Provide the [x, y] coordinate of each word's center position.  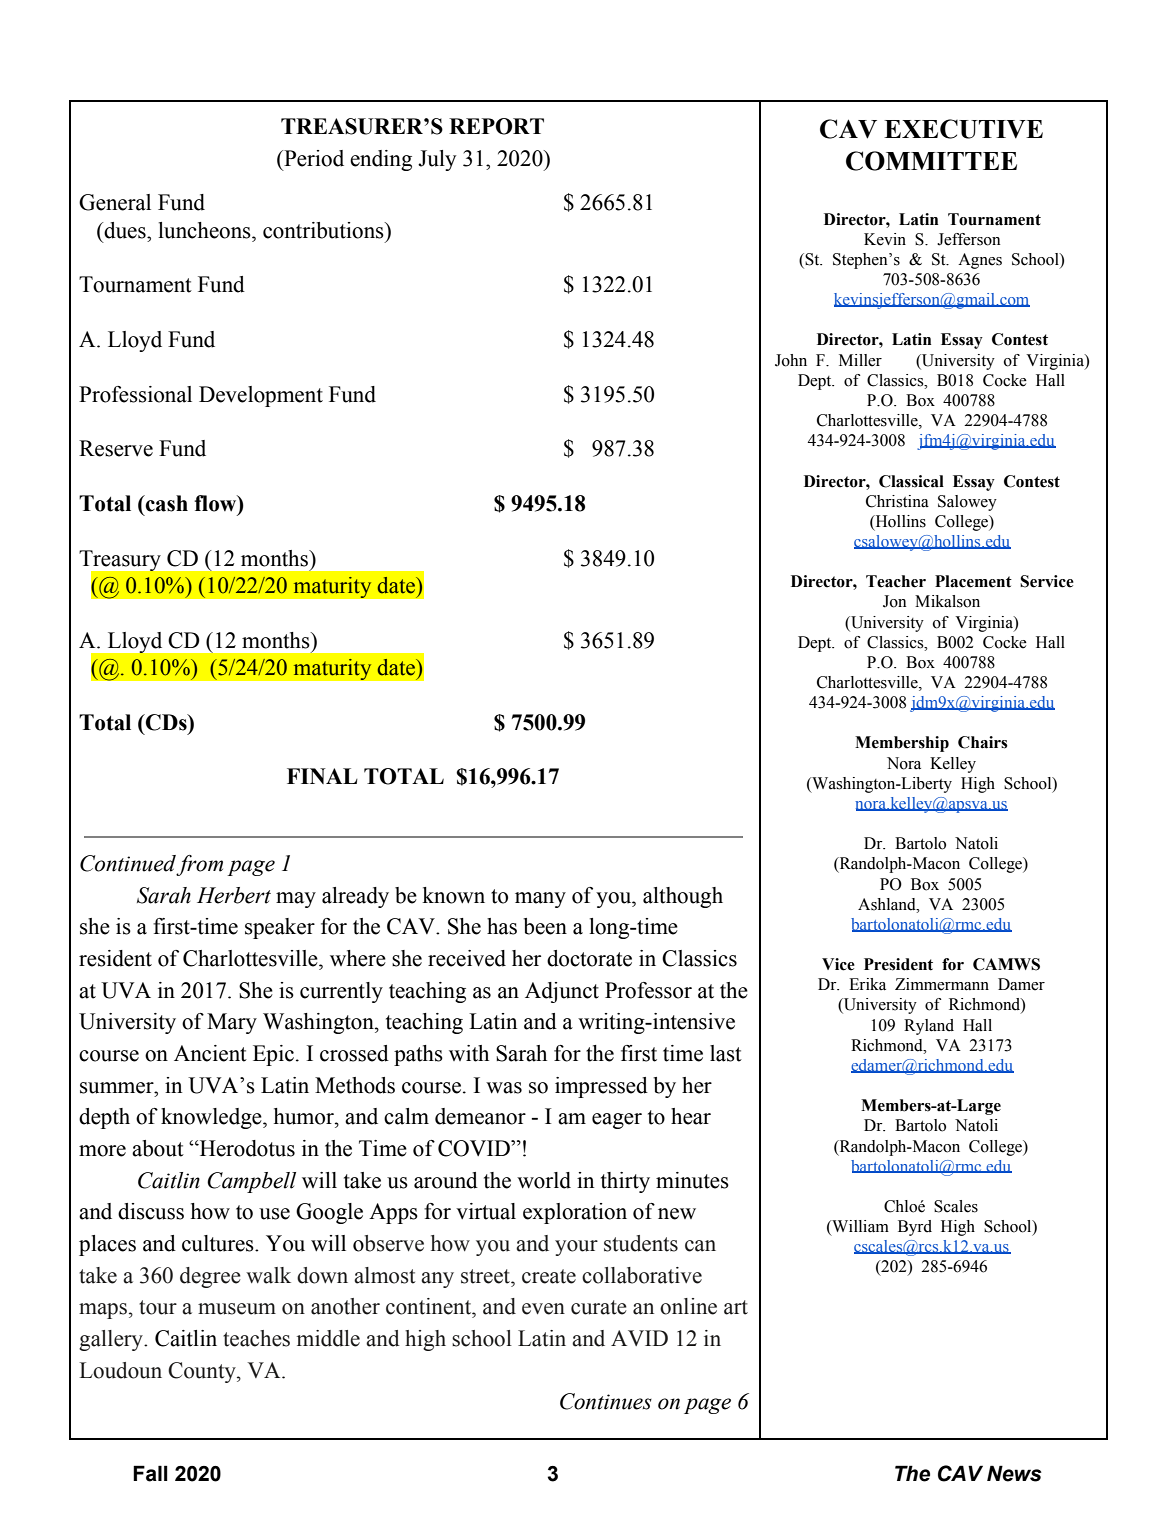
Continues [606, 1401]
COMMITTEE [931, 161]
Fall [150, 1473]
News [1014, 1473]
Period [313, 158]
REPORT [496, 126]
